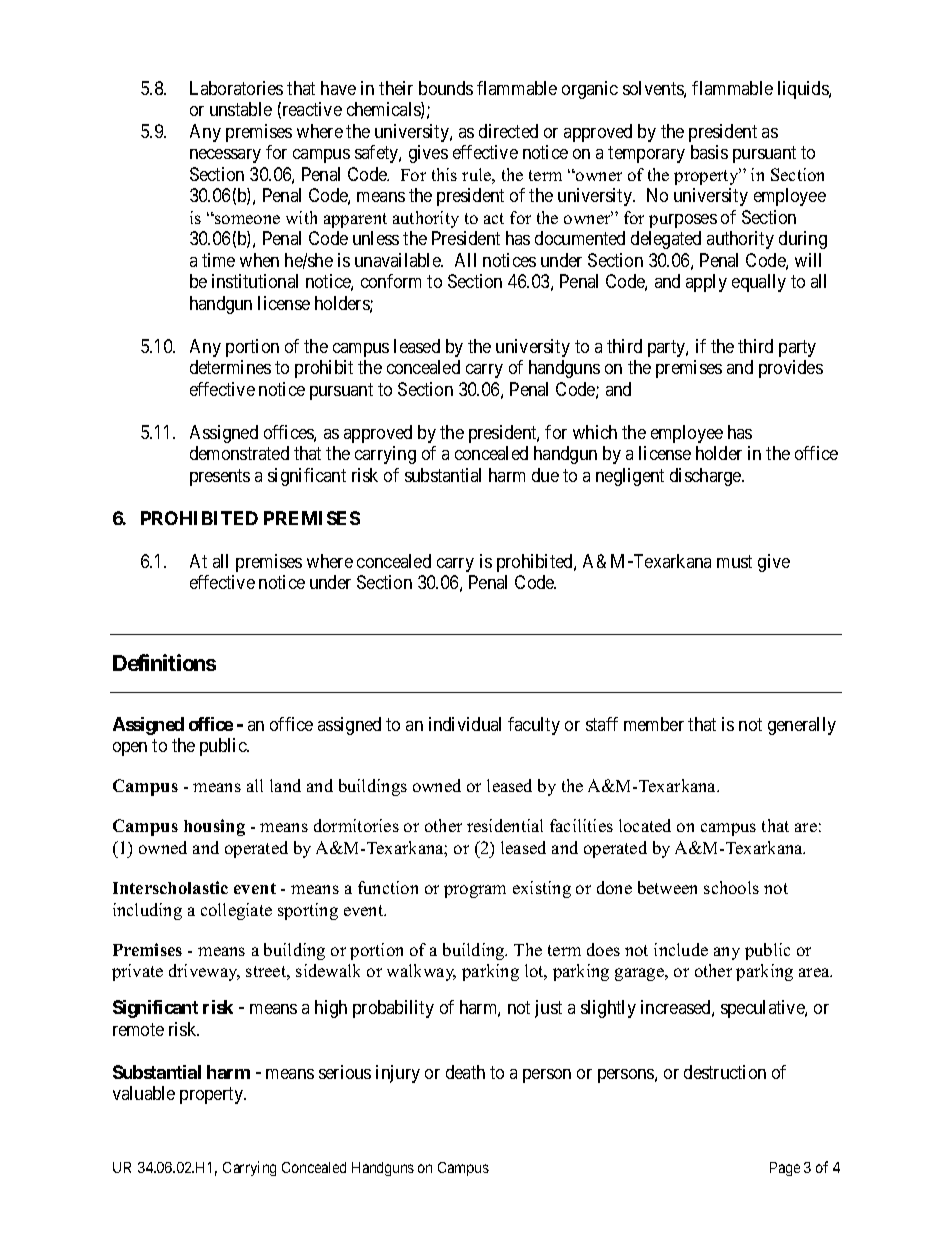 Image resolution: width=952 pixels, height=1233 pixels. Describe the element at coordinates (144, 1093) in the page. I see `valuable` at that location.
